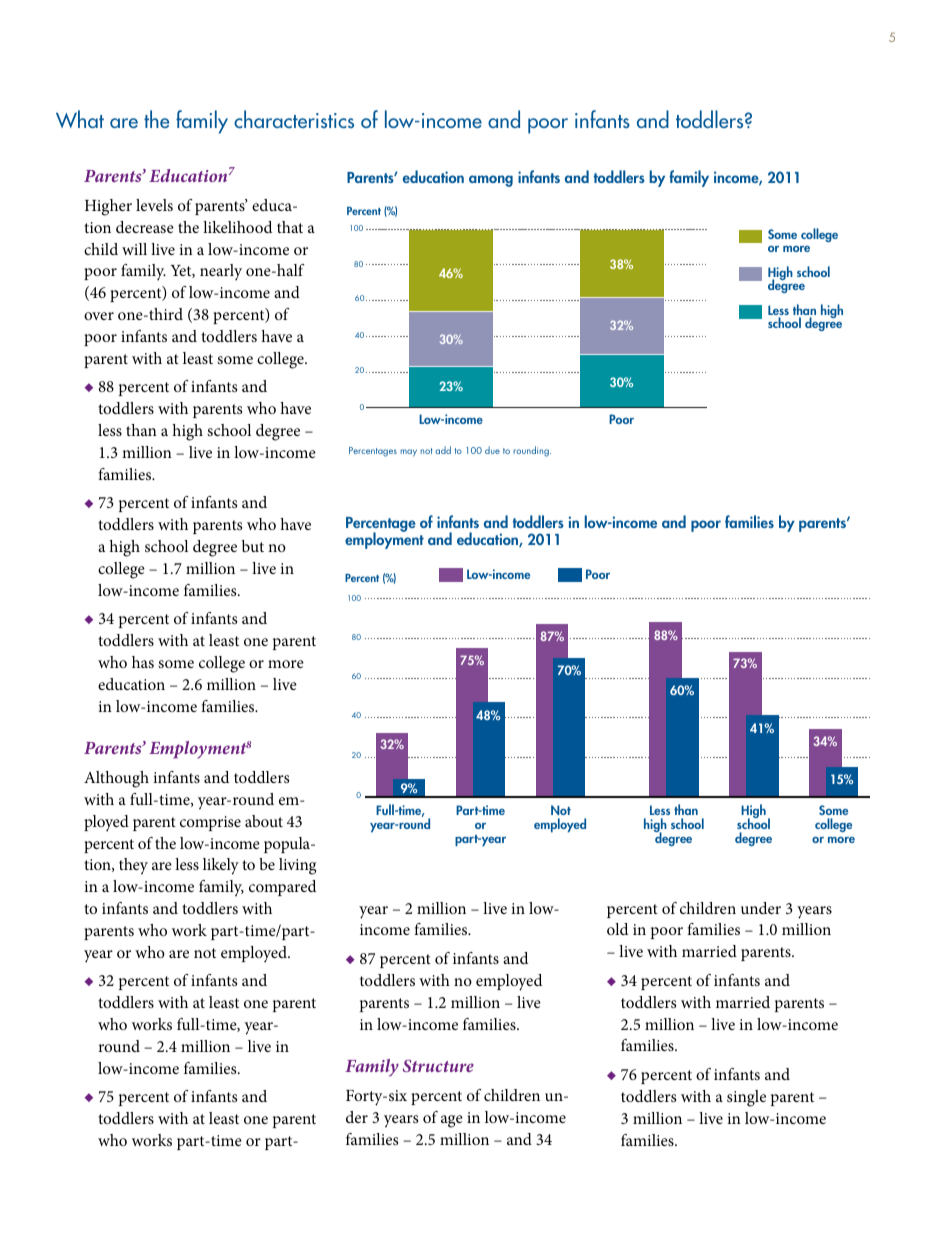 This screenshot has width=952, height=1233. Describe the element at coordinates (143, 662) in the screenshot. I see `has` at that location.
